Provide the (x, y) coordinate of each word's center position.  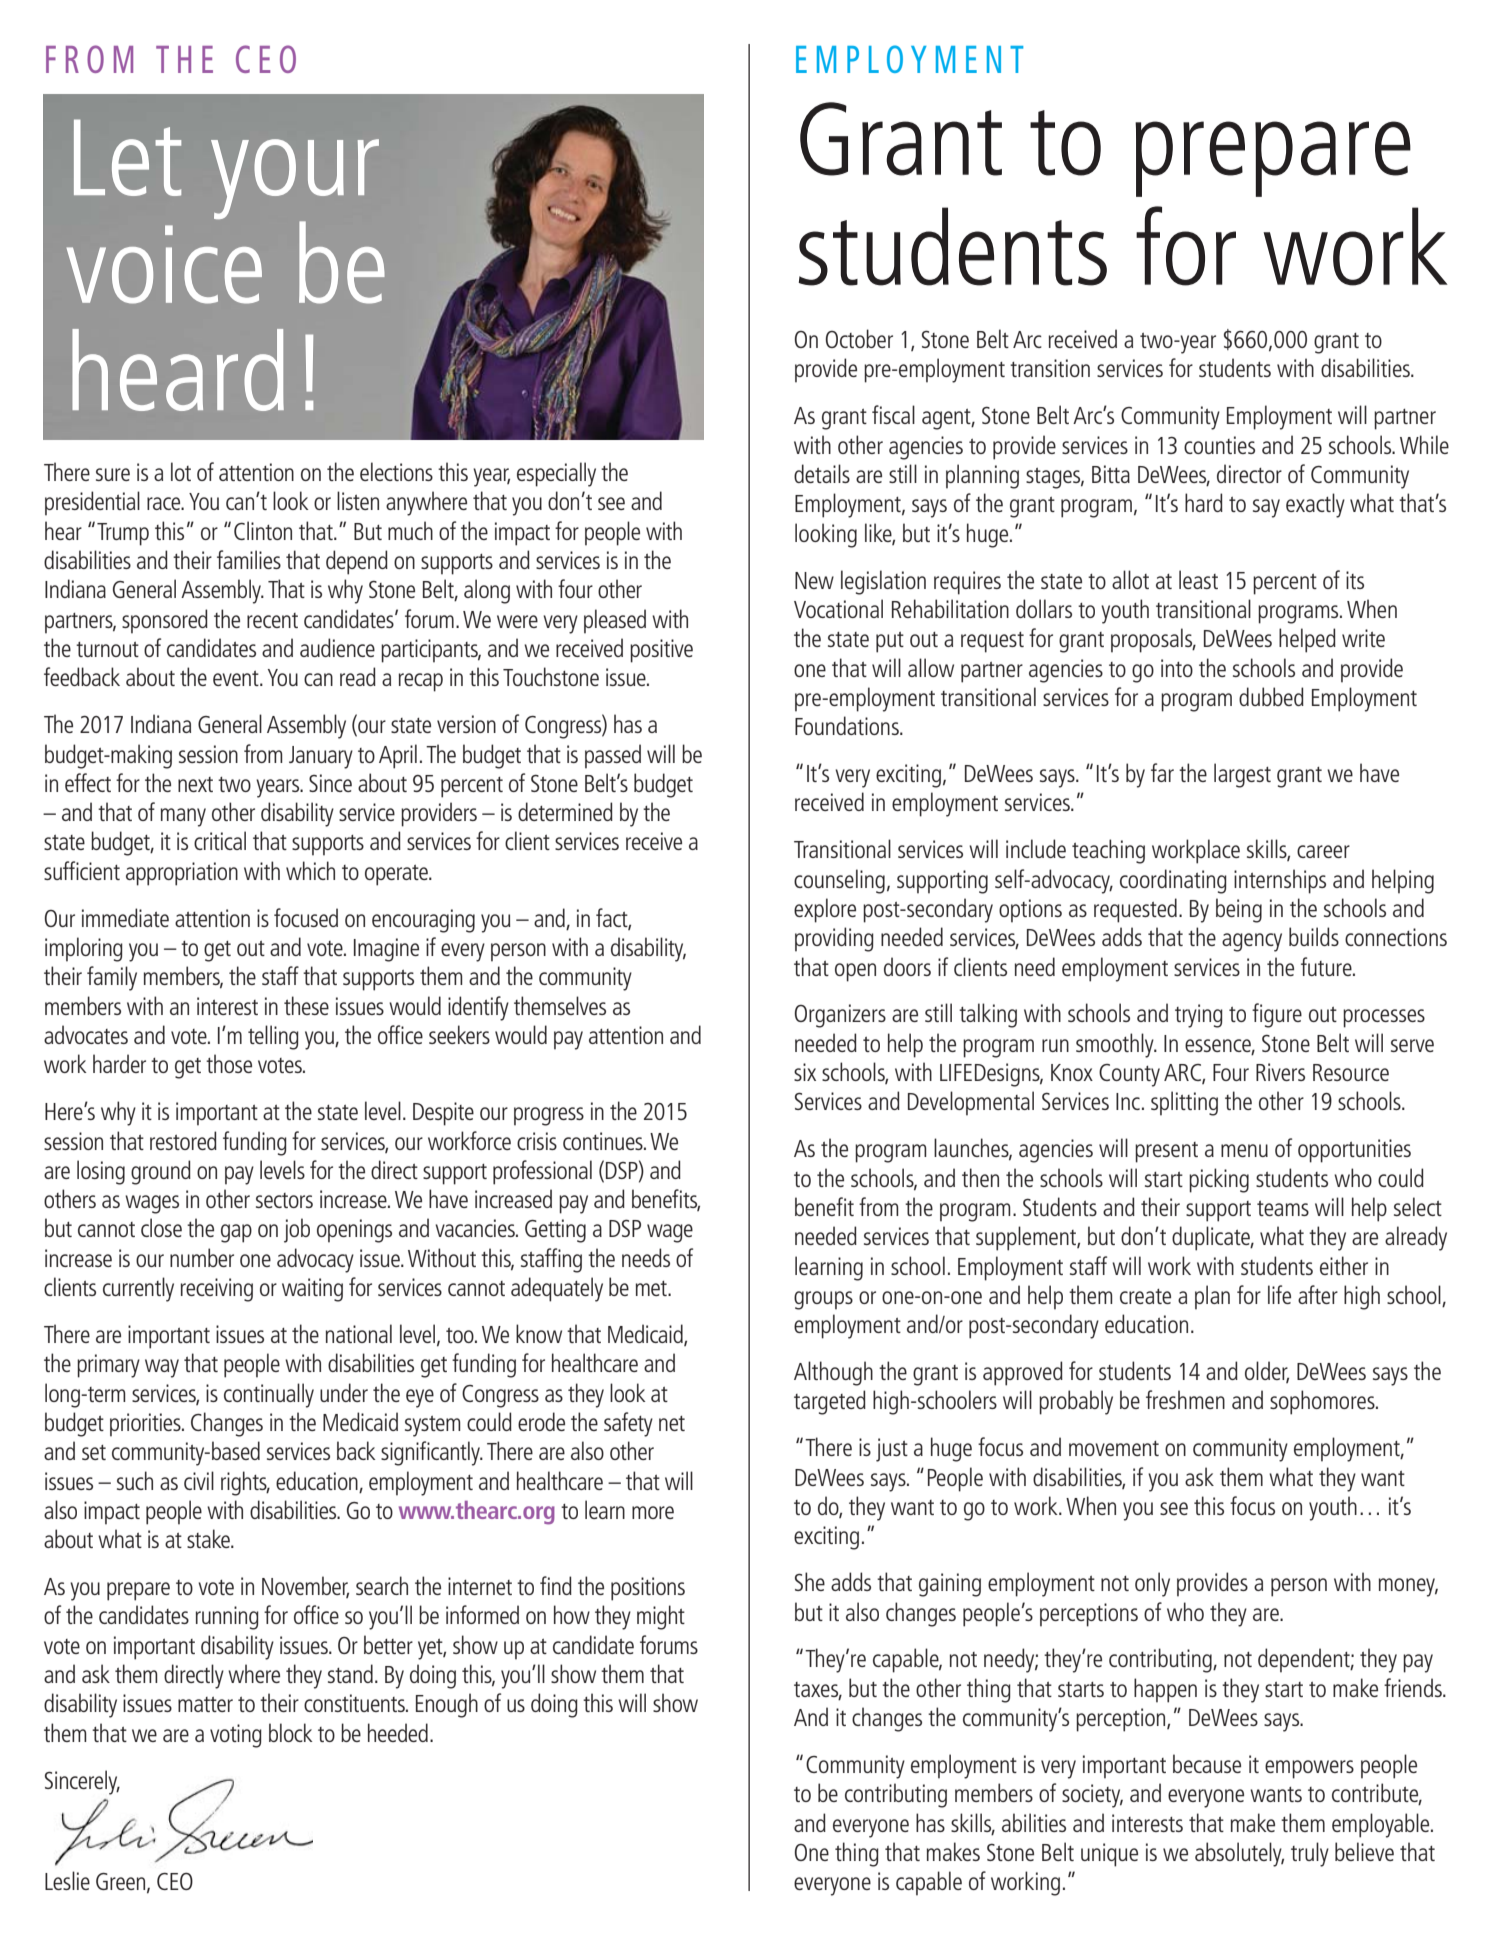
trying (1199, 1016)
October (859, 338)
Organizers (840, 1016)
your (295, 180)
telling (273, 1037)
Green (122, 1882)
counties (1219, 445)
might (661, 1617)
